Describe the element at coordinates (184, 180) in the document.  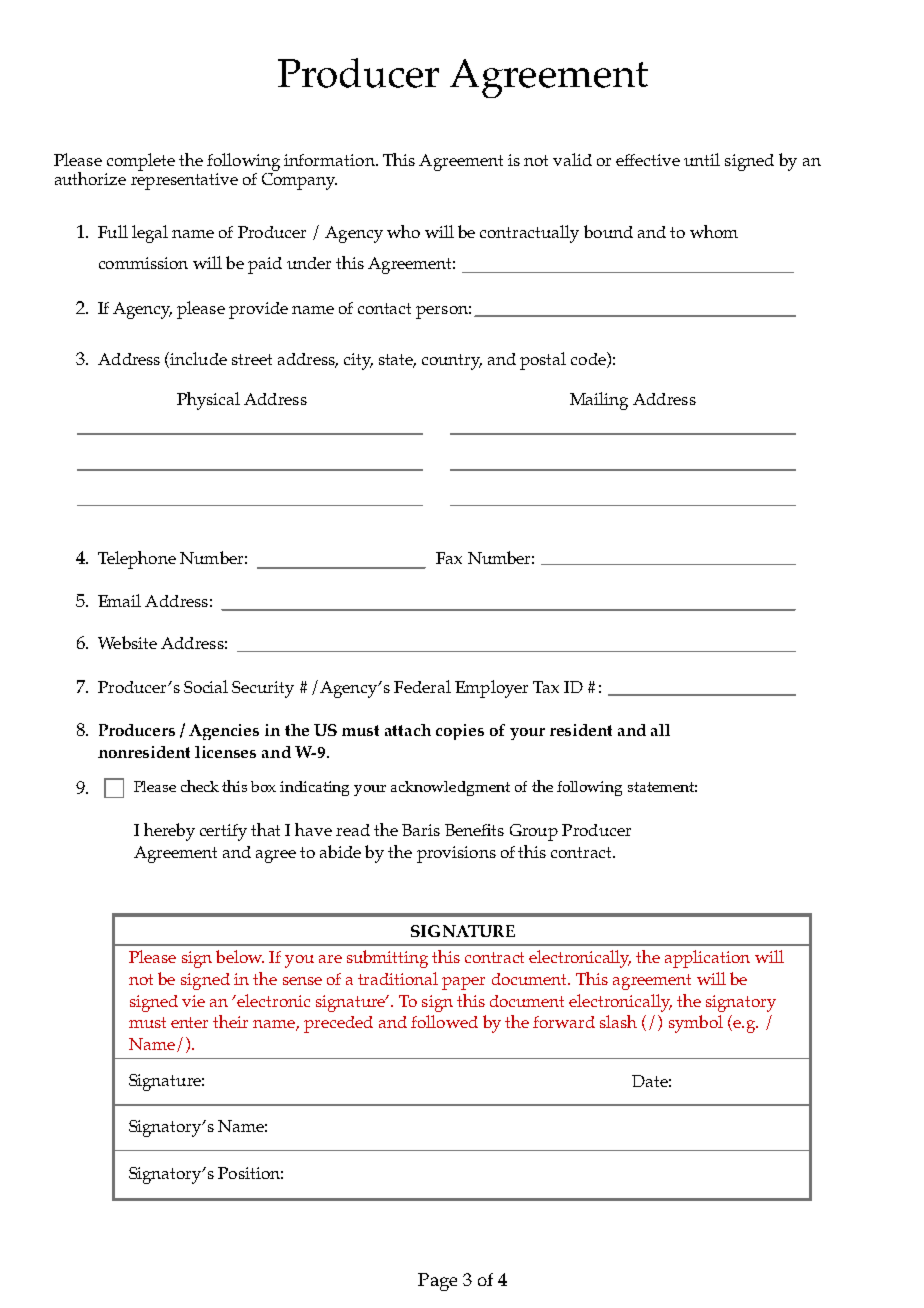
I see `representative` at that location.
